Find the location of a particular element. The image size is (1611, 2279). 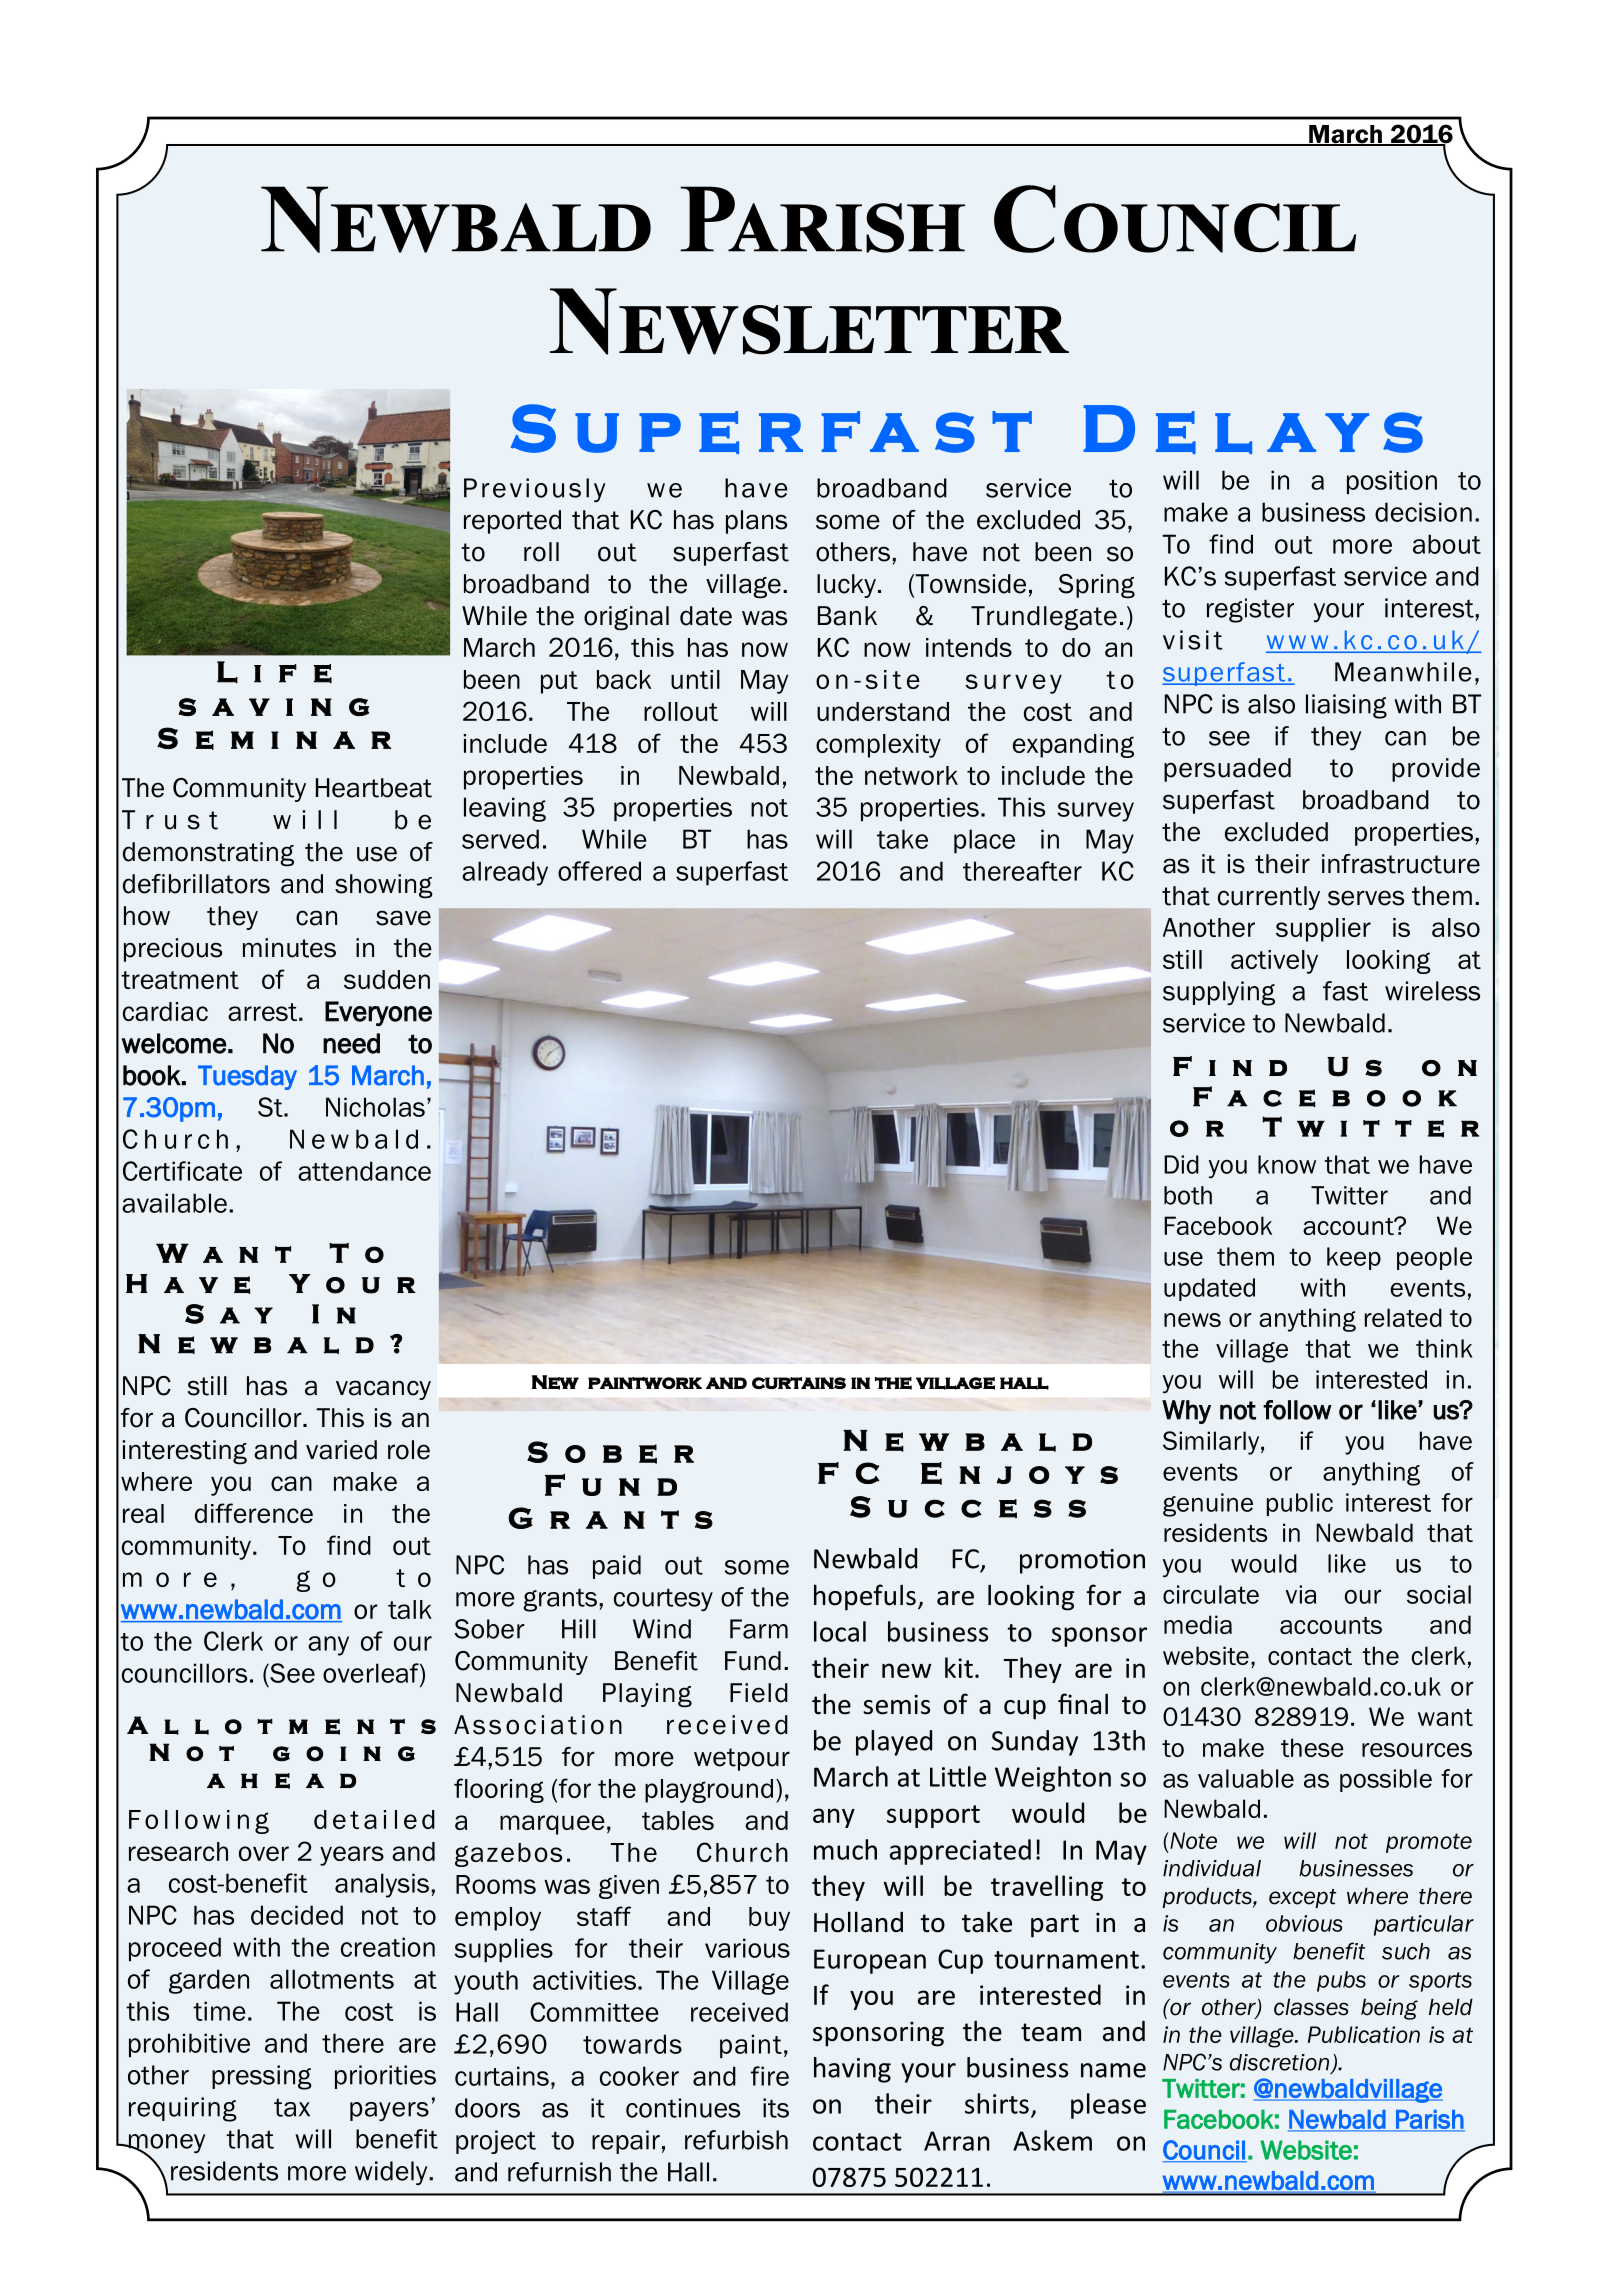

related is located at coordinates (1403, 1317).
